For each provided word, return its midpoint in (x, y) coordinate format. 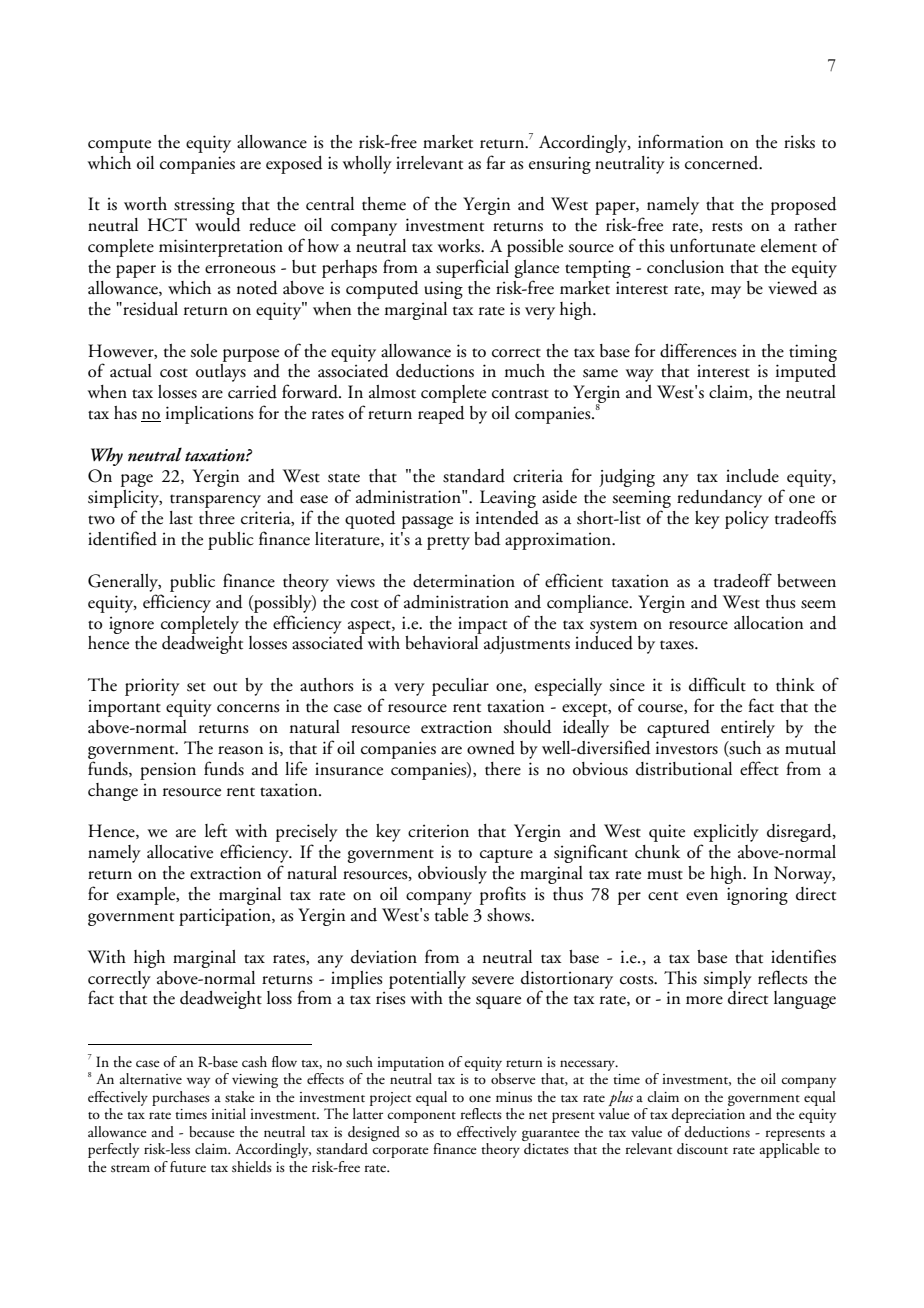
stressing (204, 206)
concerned (723, 163)
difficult (717, 684)
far (495, 162)
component (421, 1117)
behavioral (441, 643)
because (212, 1132)
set (196, 687)
